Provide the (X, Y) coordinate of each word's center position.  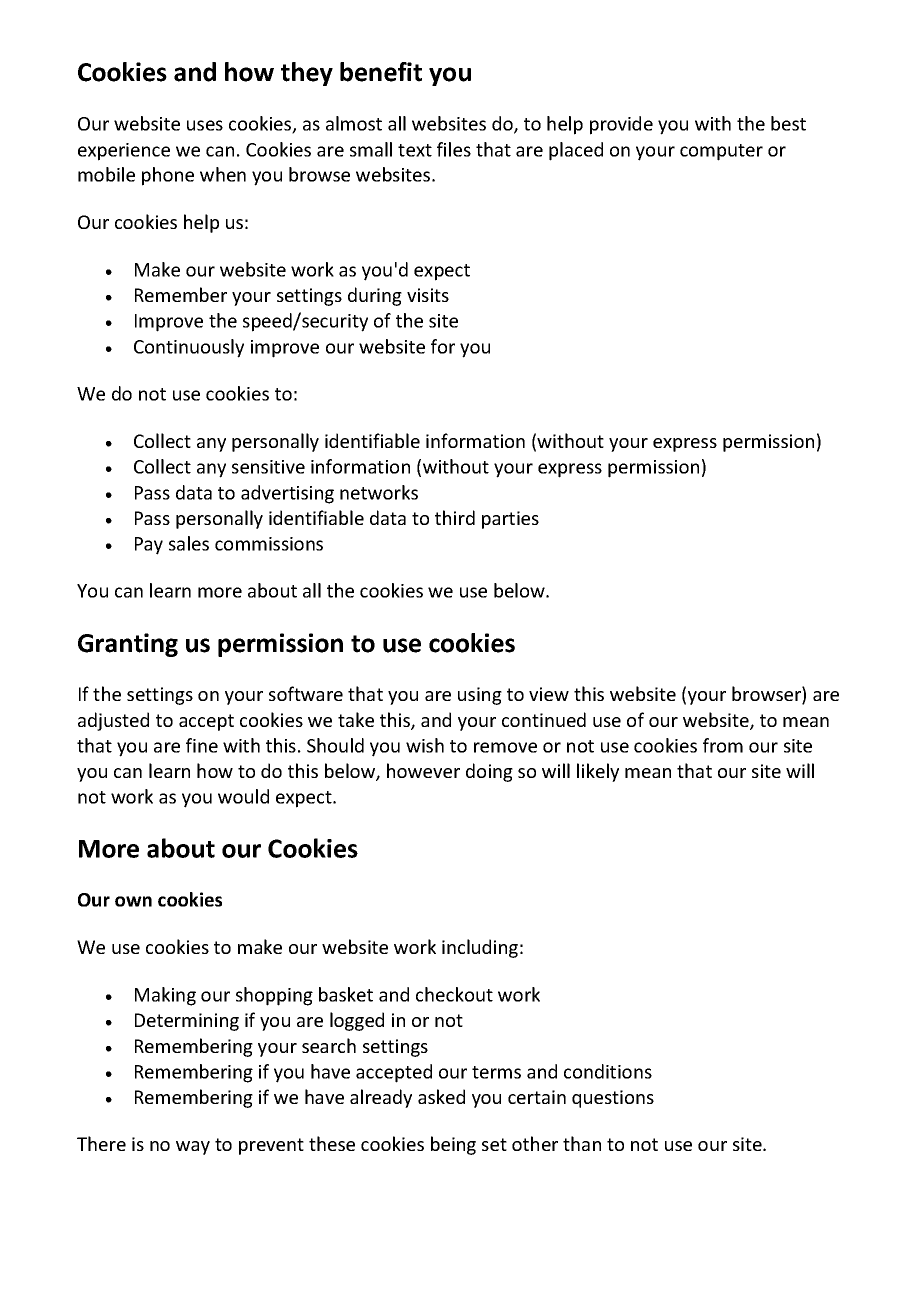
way (193, 1148)
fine (202, 745)
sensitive (268, 467)
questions (613, 1099)
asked (441, 1096)
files (454, 149)
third (455, 517)
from (723, 745)
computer (721, 152)
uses (205, 125)
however (423, 770)
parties (510, 520)
